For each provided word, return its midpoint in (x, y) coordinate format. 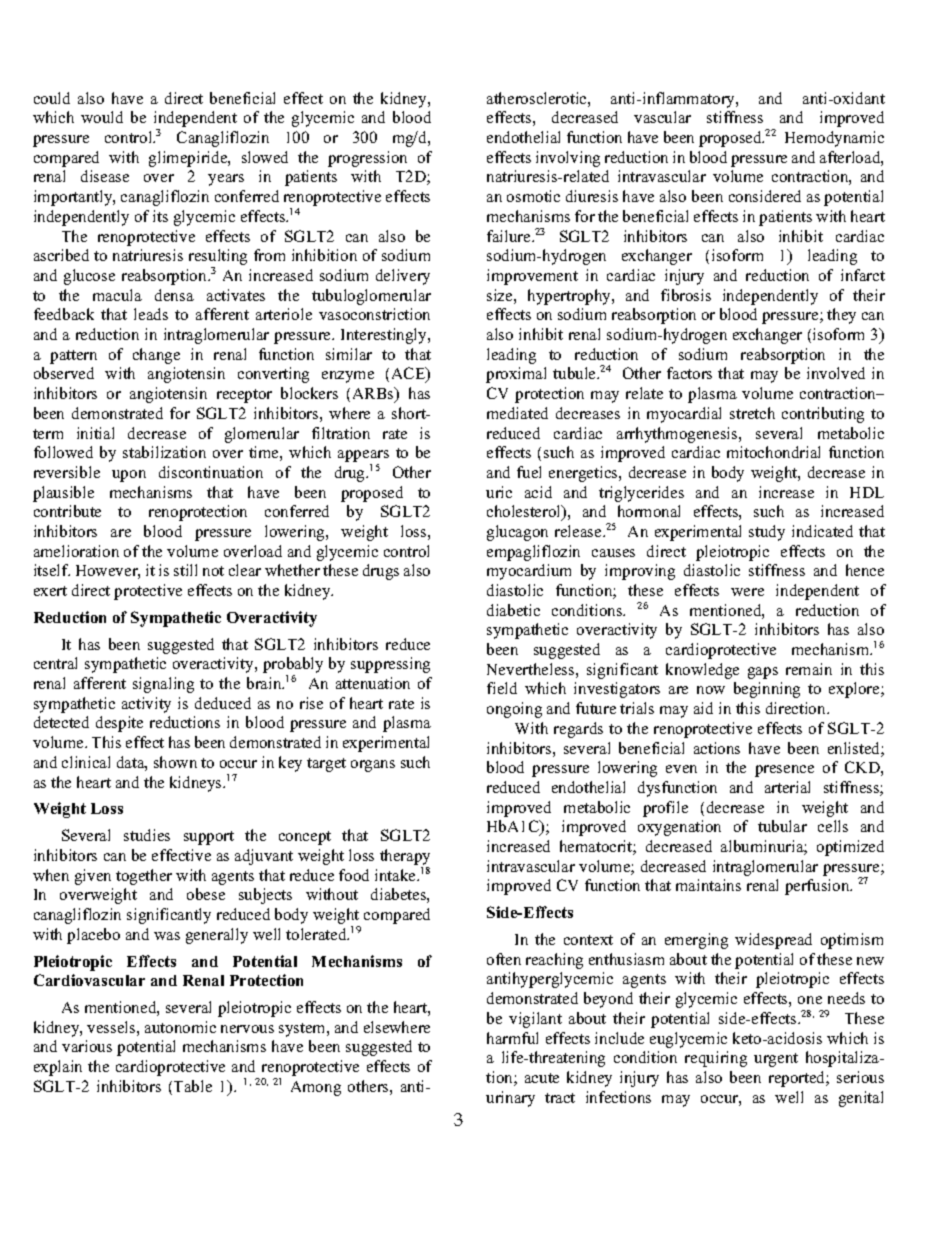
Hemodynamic (834, 139)
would (102, 117)
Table (193, 1086)
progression (367, 159)
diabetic (513, 610)
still (185, 570)
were (747, 592)
